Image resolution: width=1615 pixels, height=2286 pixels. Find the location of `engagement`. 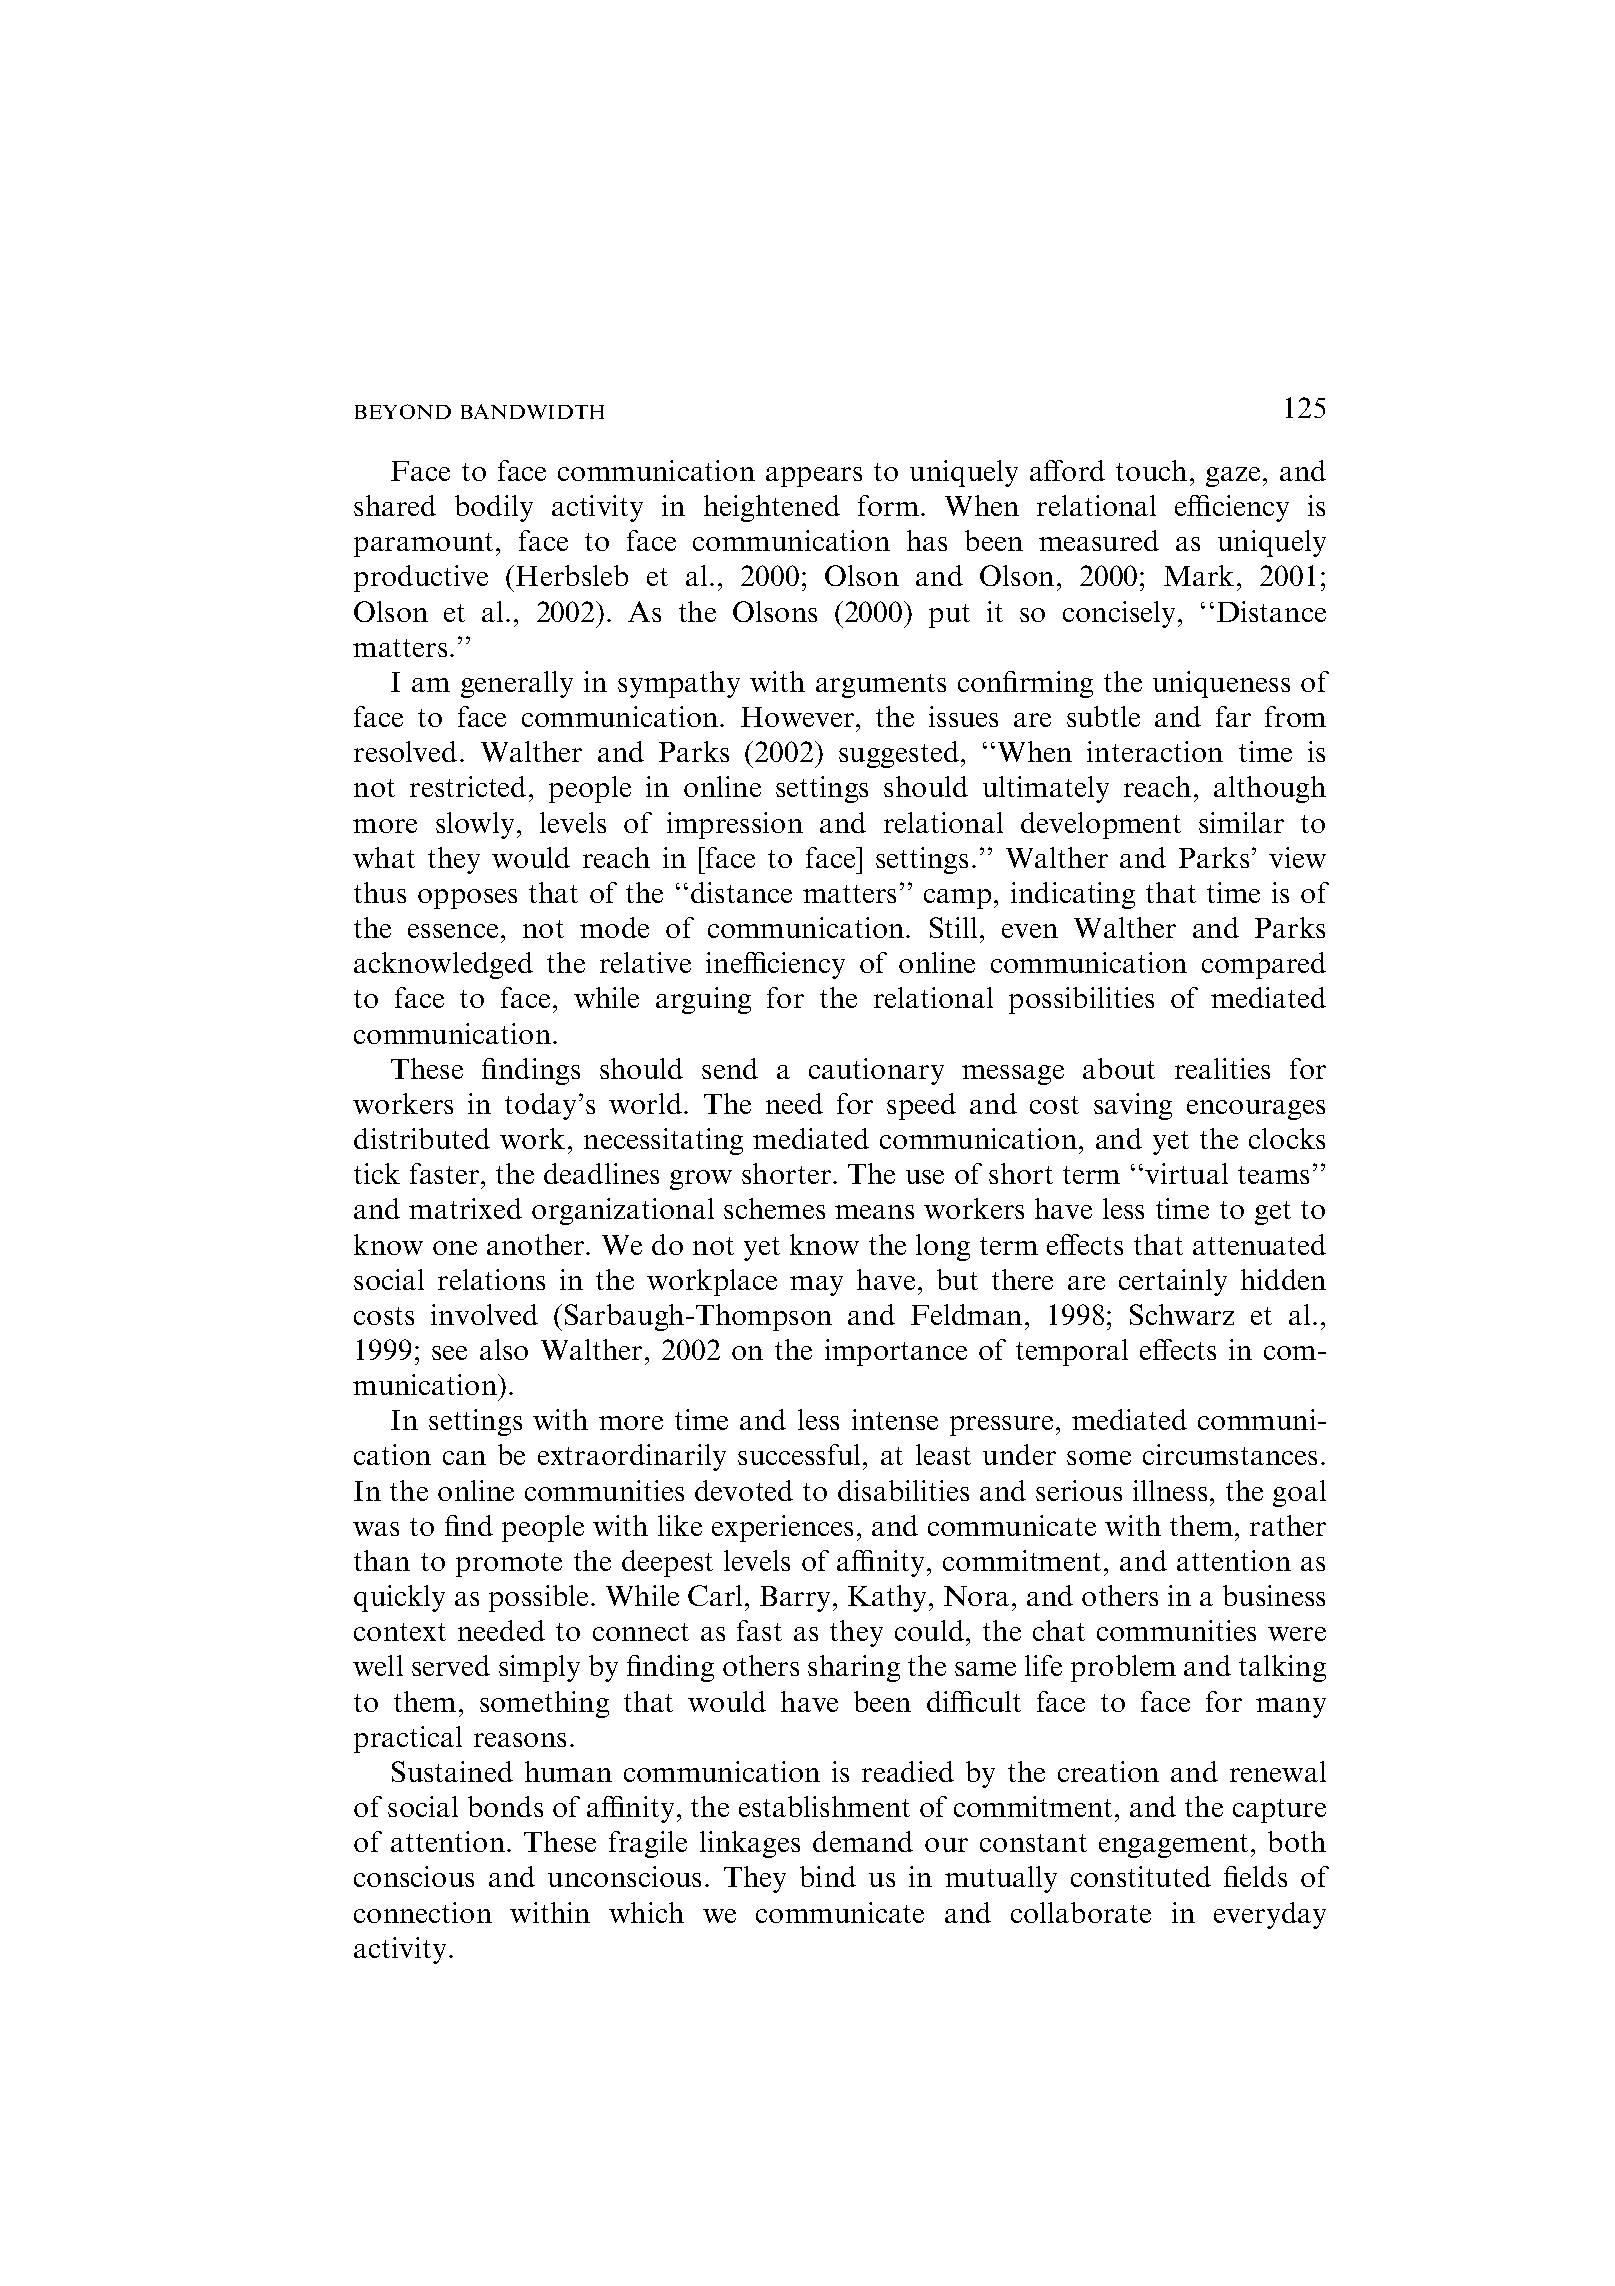

engagement is located at coordinates (1173, 1846).
